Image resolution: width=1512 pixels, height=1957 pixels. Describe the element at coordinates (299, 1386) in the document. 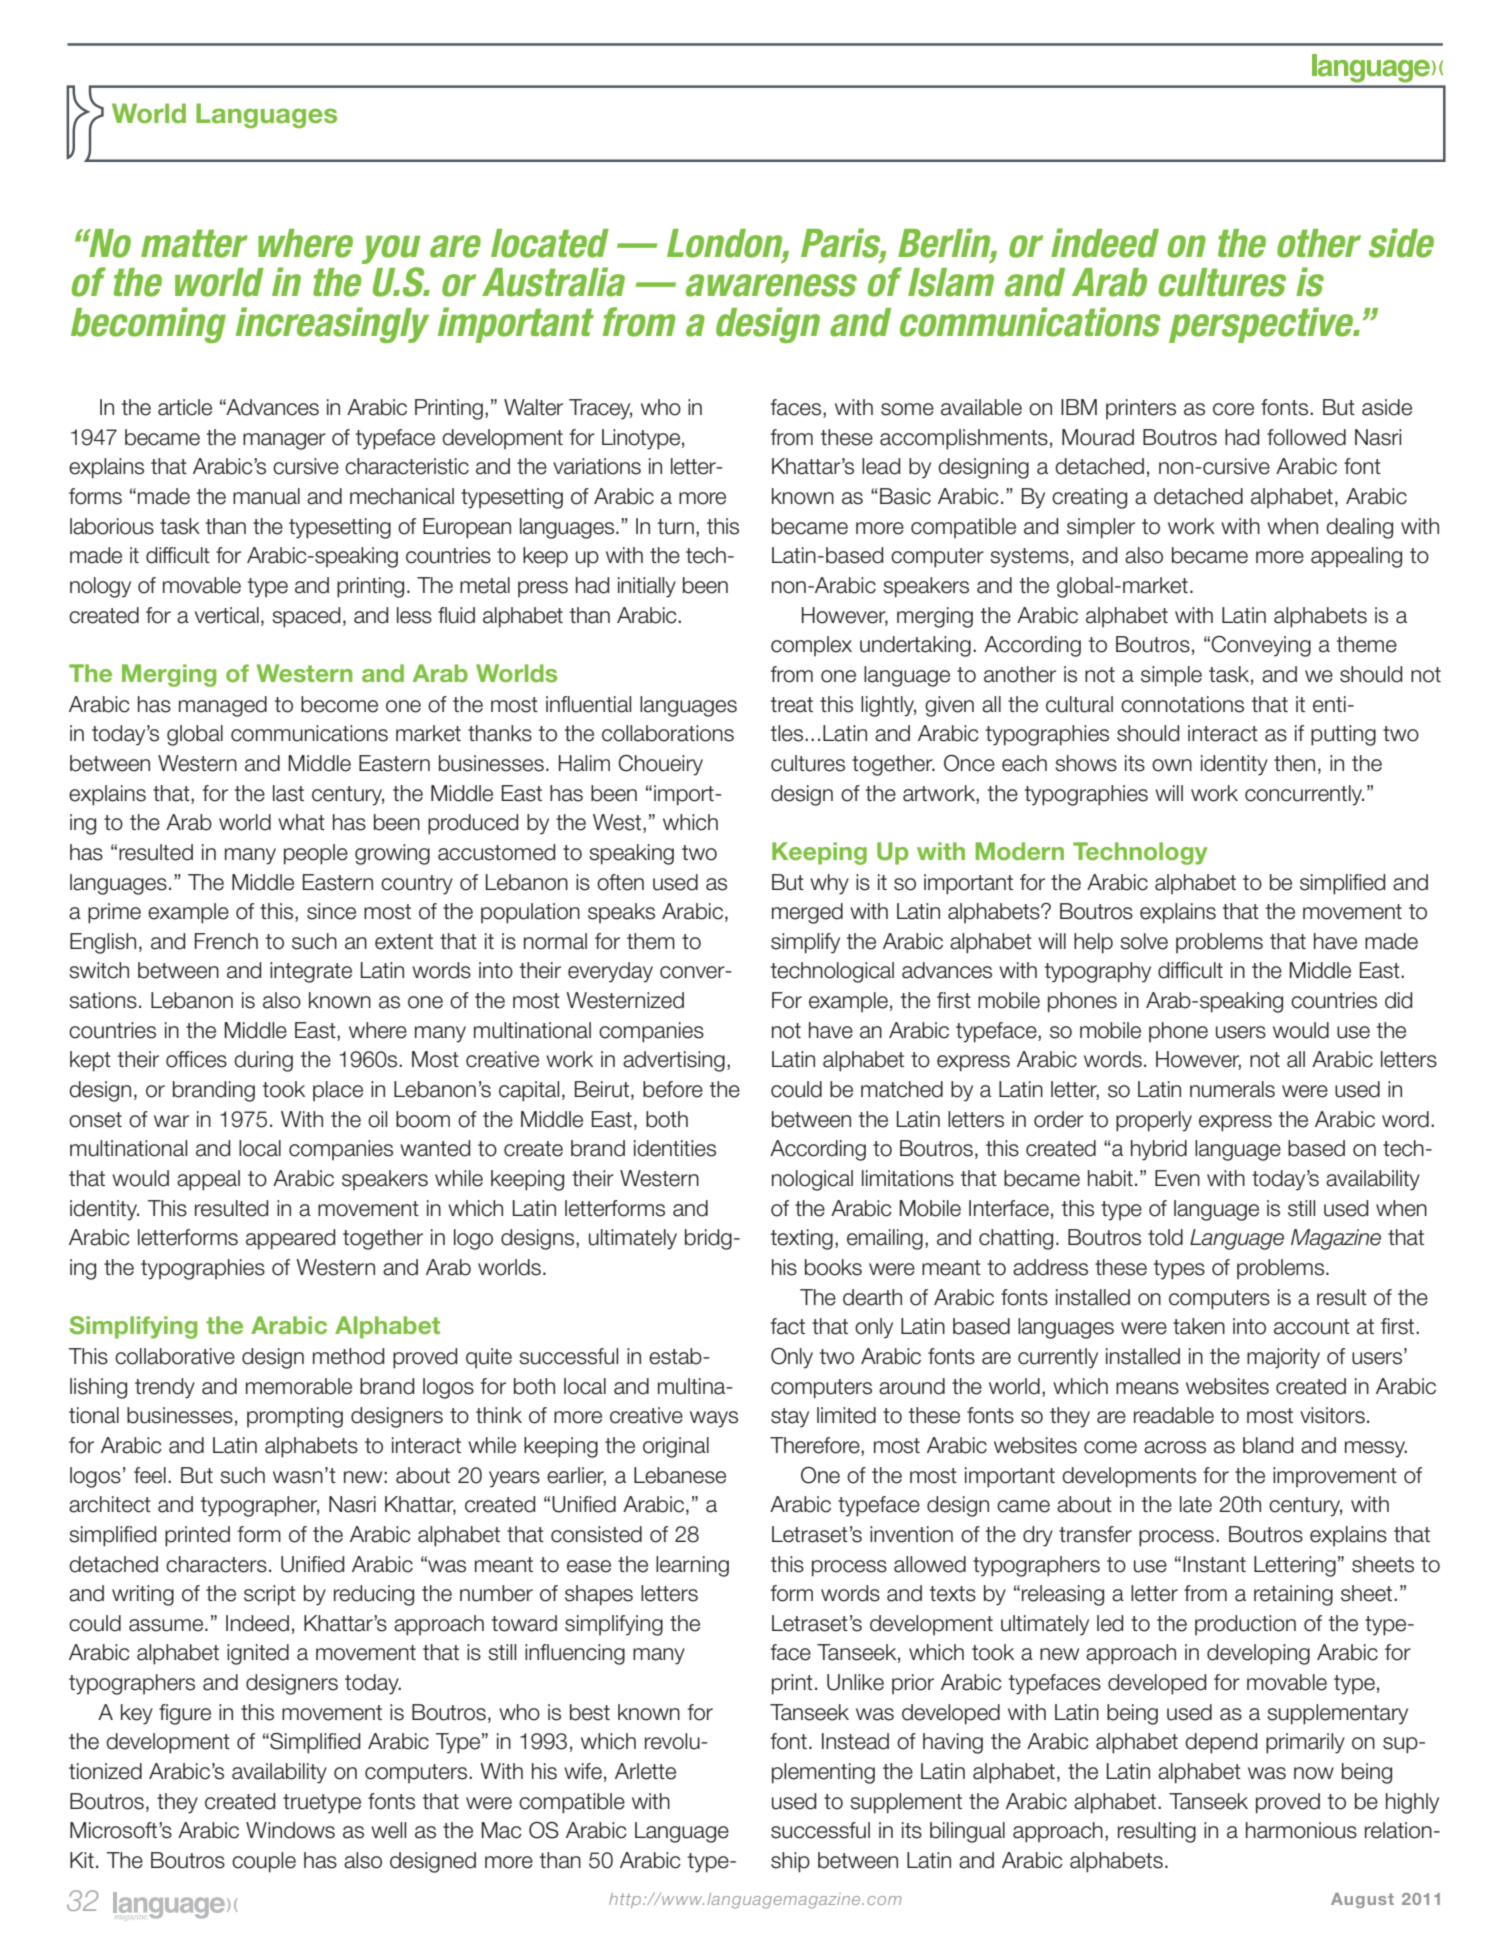

I see `memorable` at that location.
